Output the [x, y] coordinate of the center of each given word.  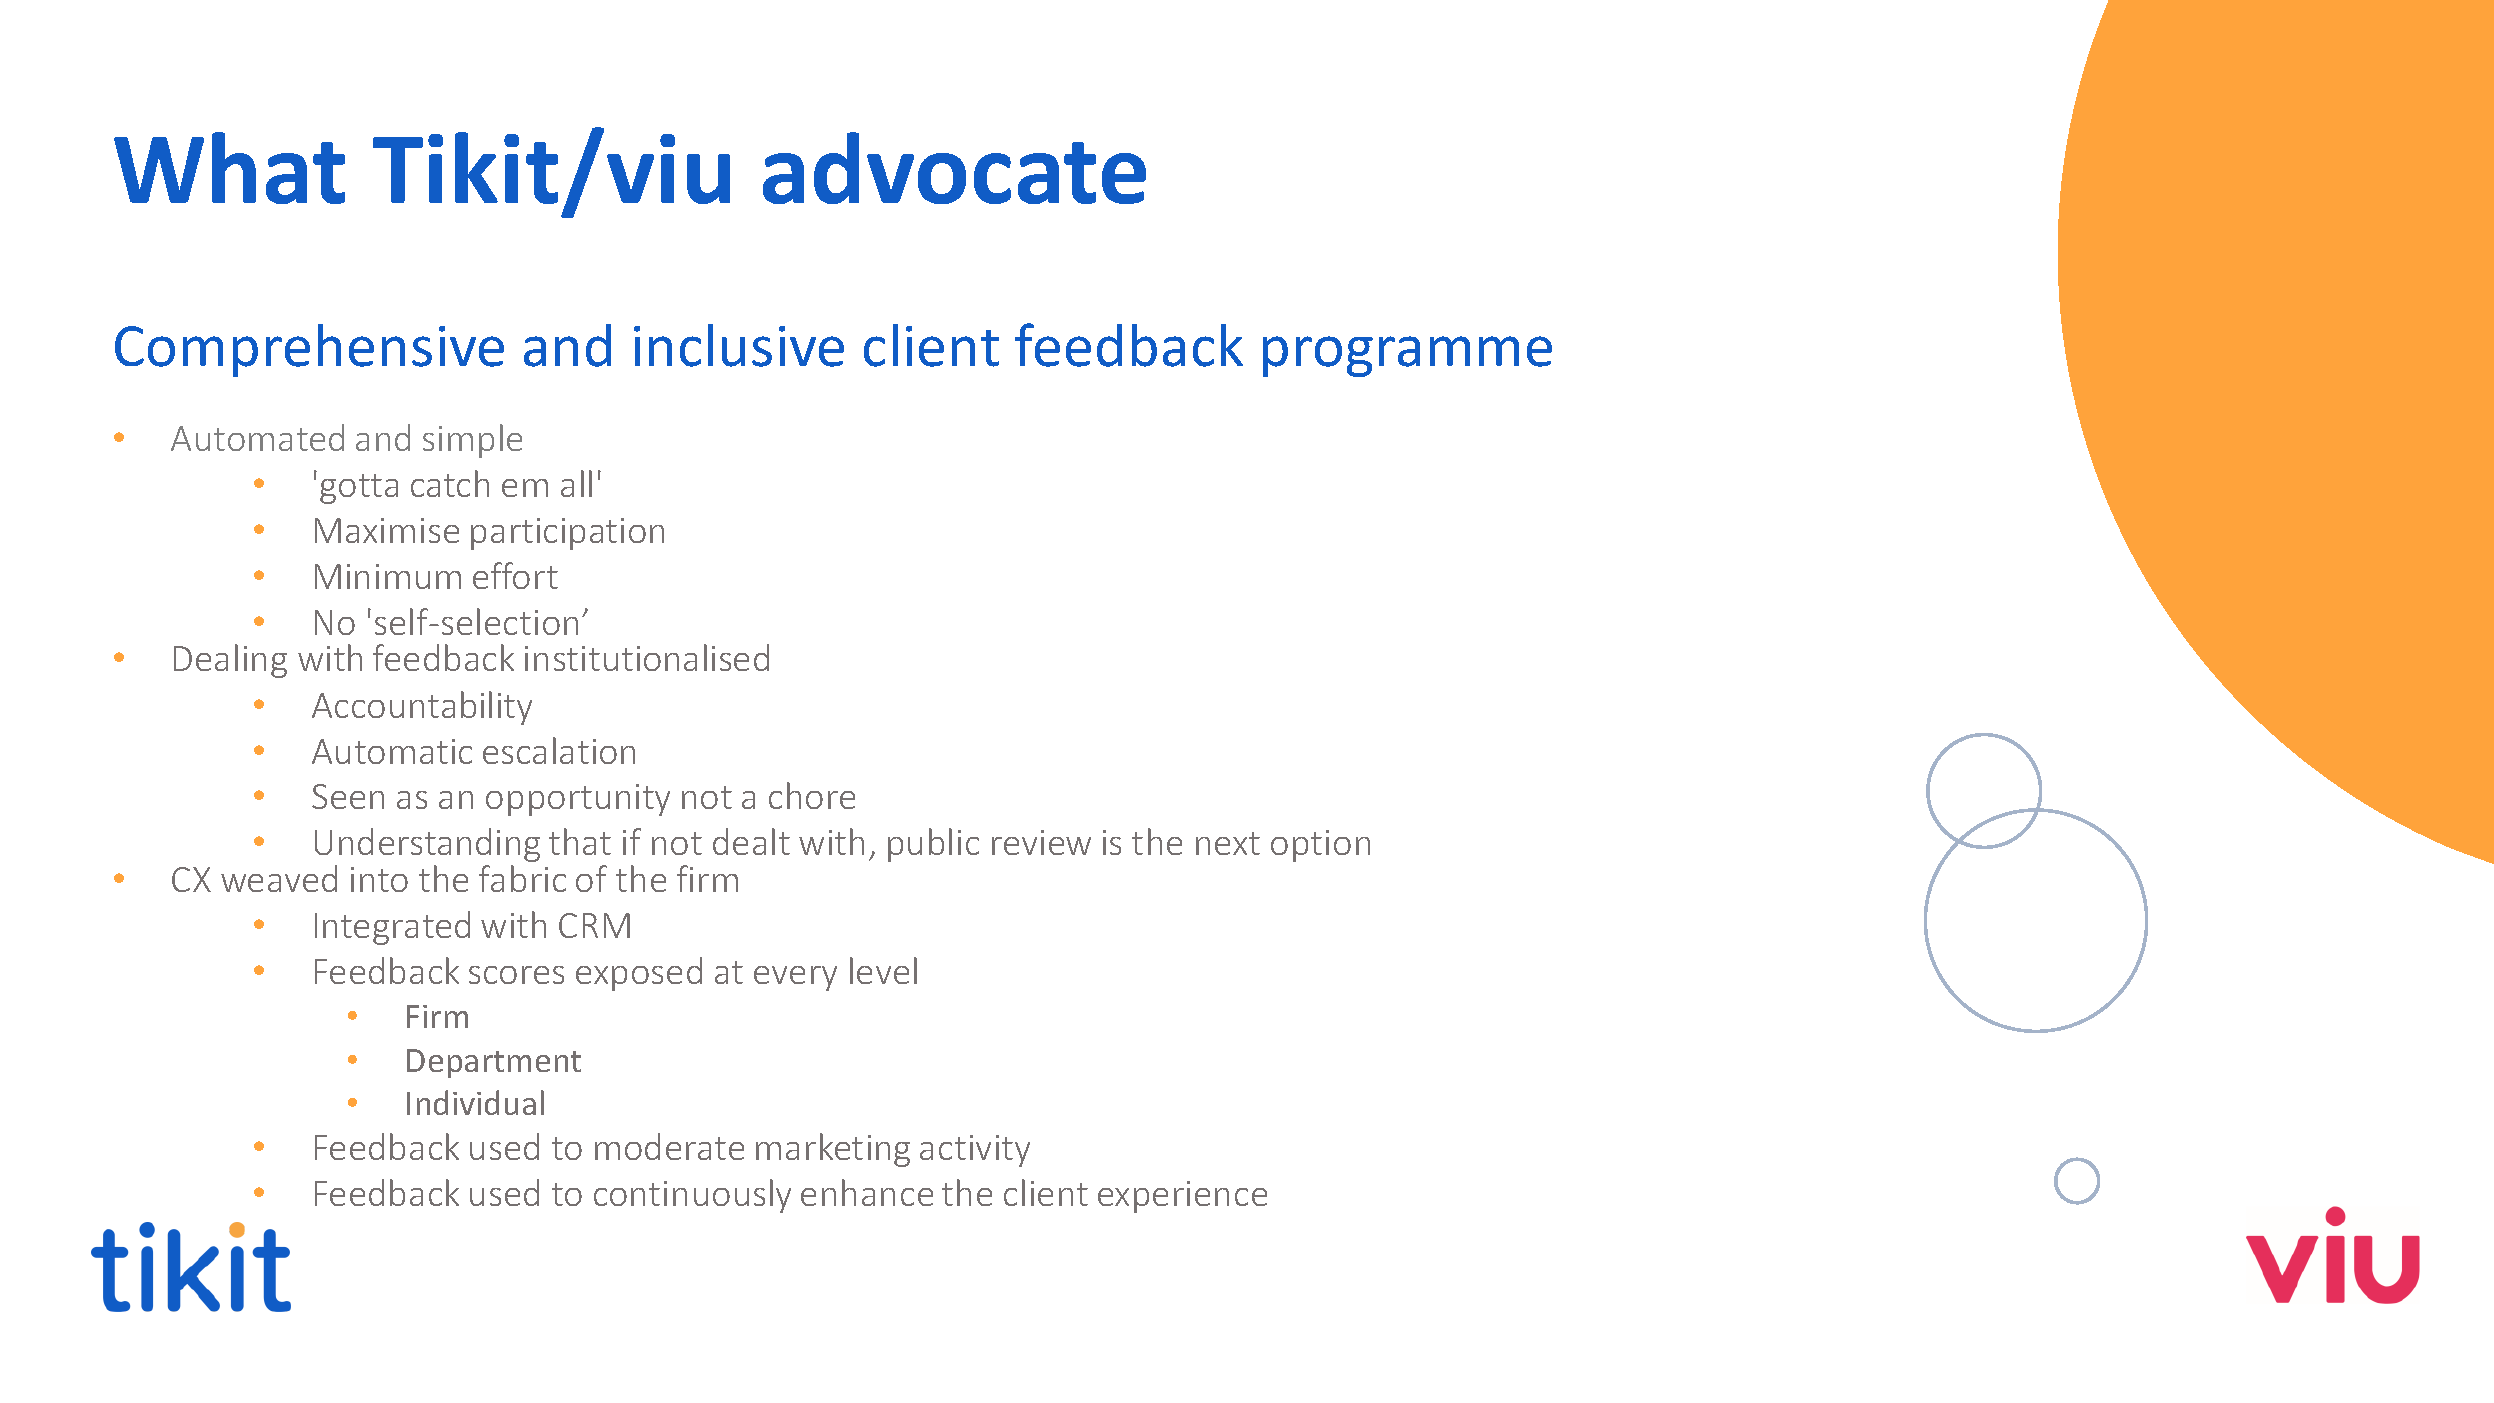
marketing [833, 1150]
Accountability [422, 708]
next [1228, 843]
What [229, 168]
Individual [475, 1102]
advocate [954, 168]
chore [812, 795]
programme [1407, 356]
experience [1182, 1197]
